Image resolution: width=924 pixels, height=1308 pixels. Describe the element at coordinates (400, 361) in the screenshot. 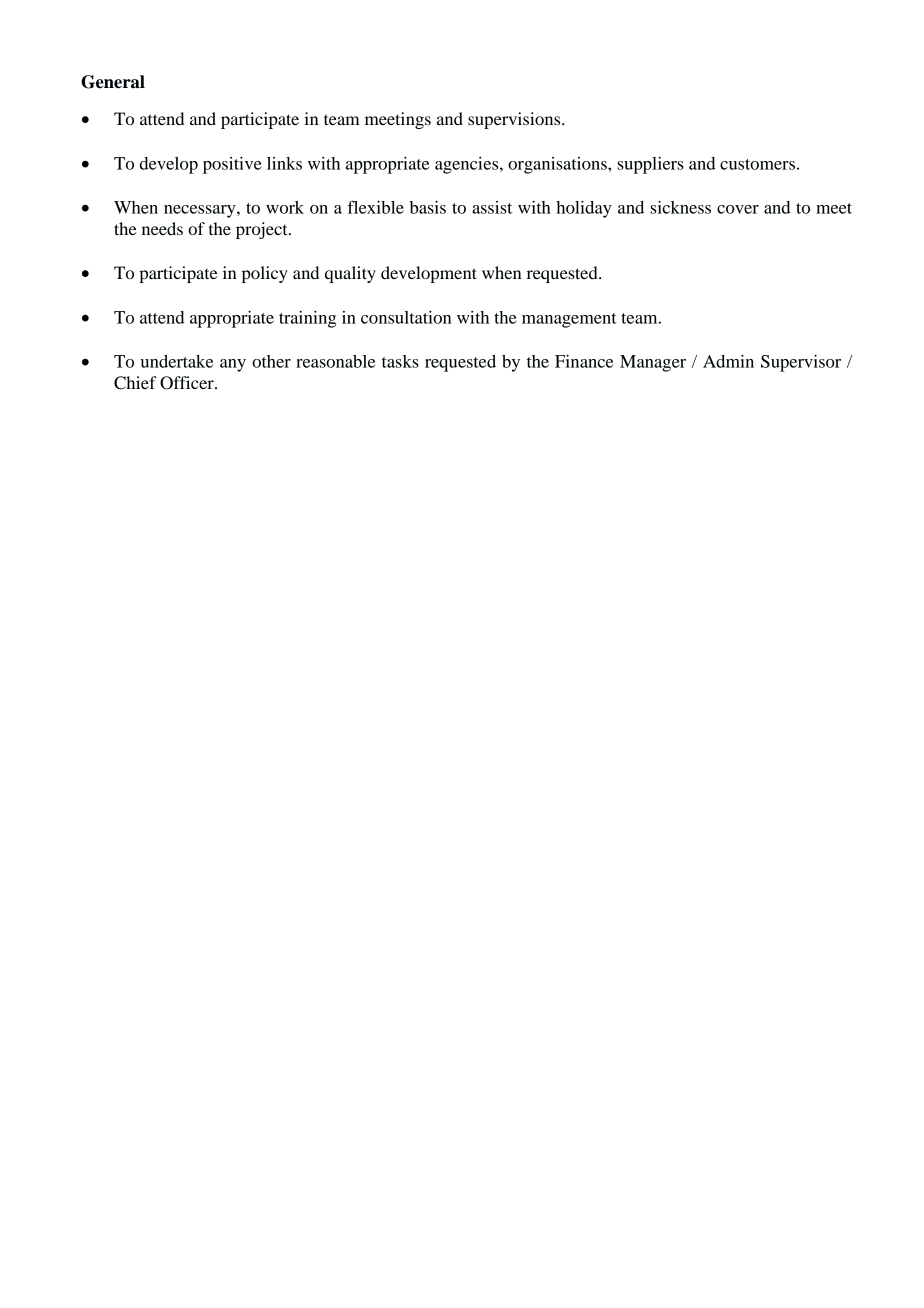

I see `tasks` at that location.
